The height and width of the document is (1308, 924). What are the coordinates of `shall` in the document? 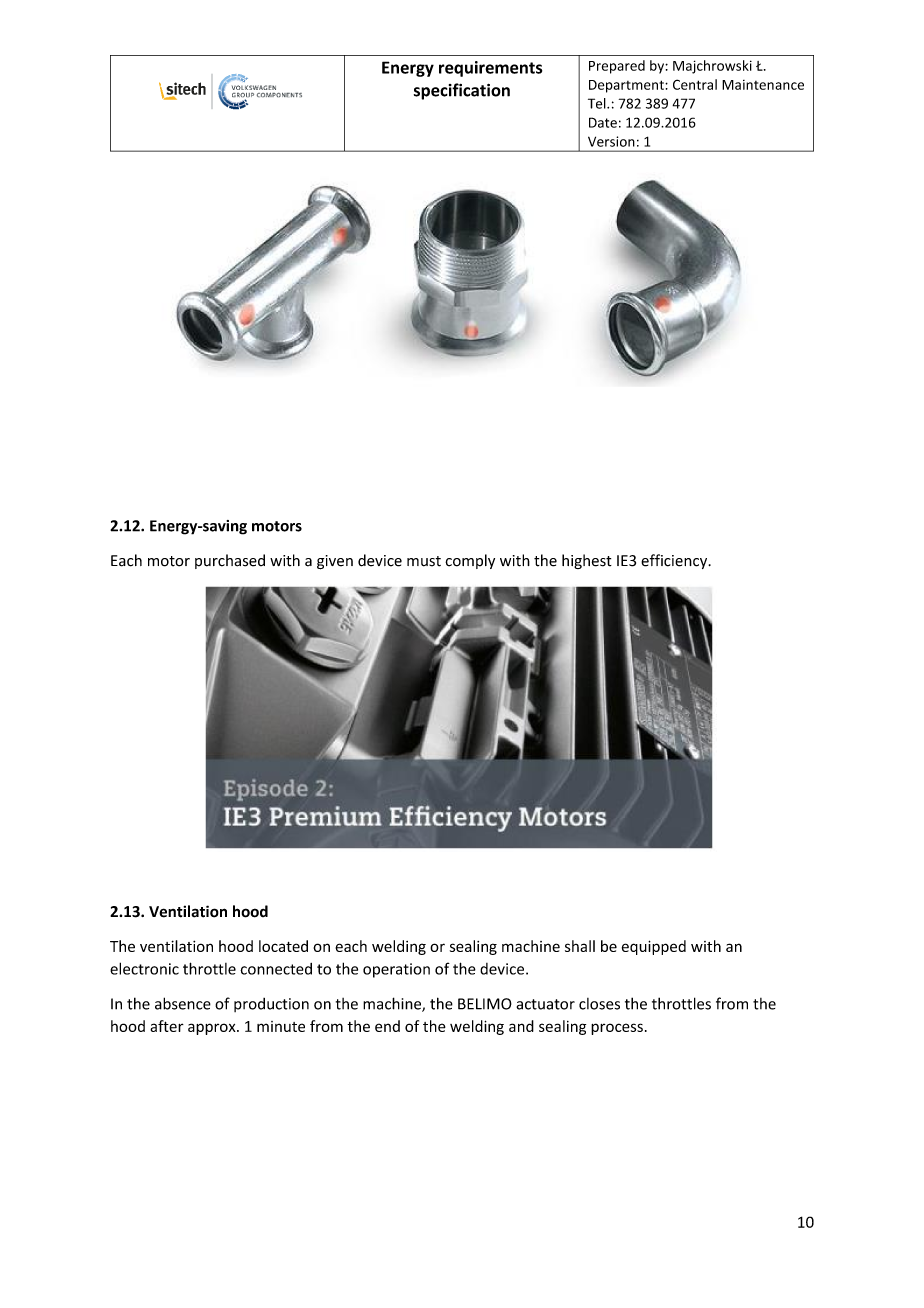 It's located at (580, 946).
